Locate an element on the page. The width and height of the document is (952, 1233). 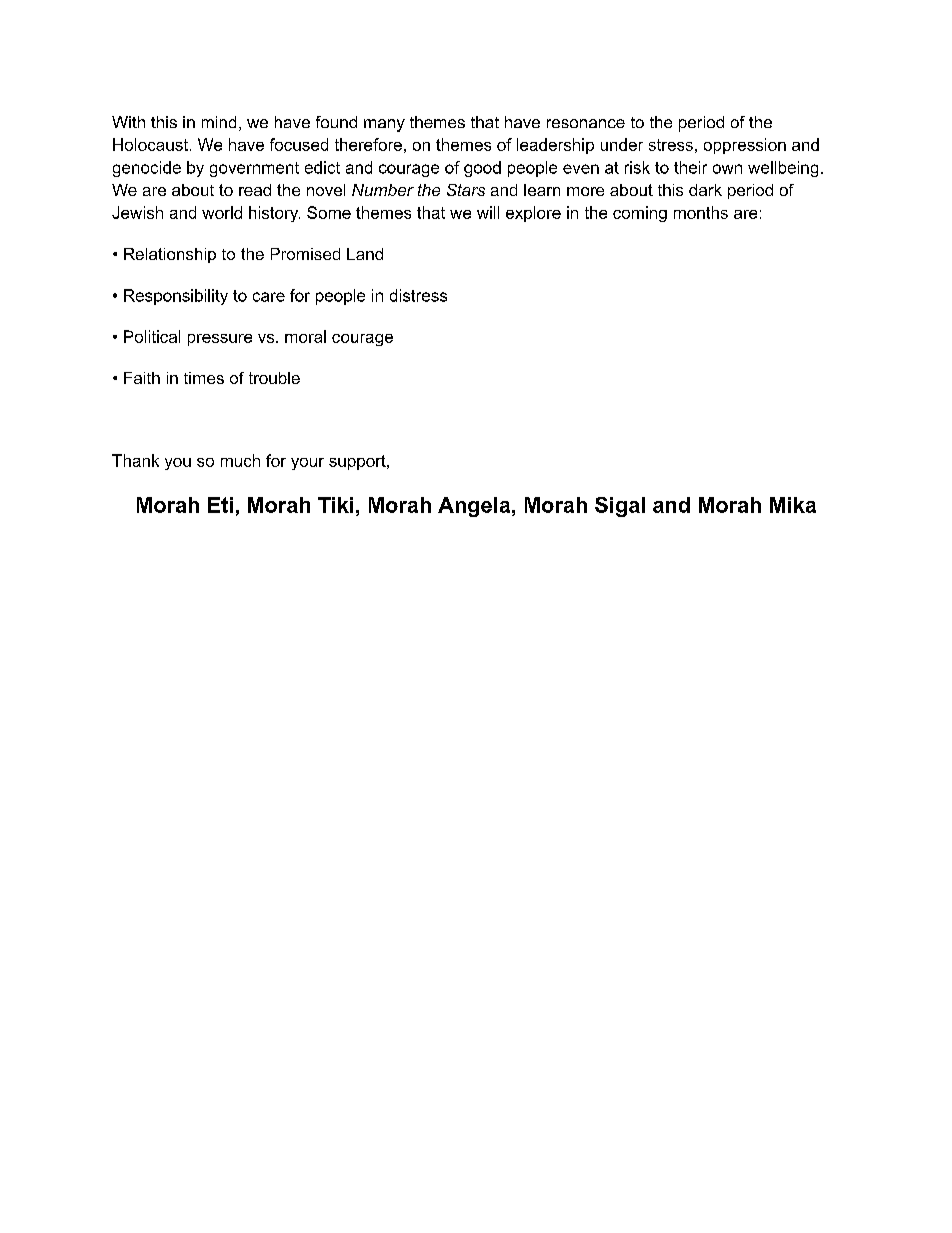
pressure is located at coordinates (220, 340).
